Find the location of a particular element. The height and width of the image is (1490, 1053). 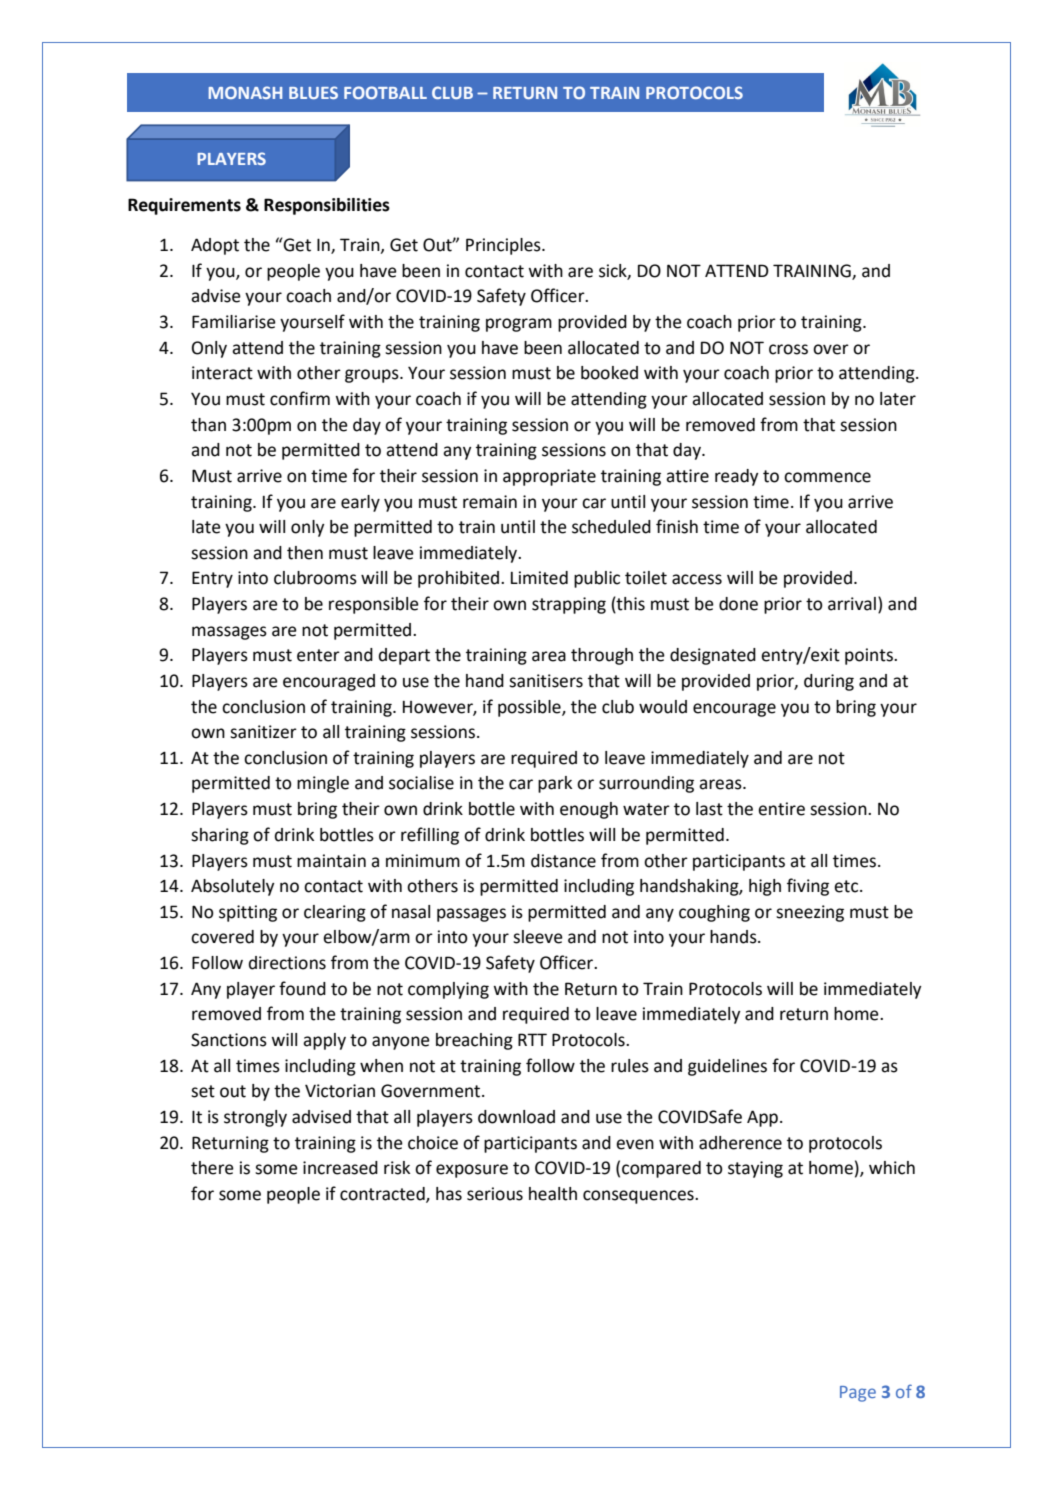

during is located at coordinates (829, 682).
